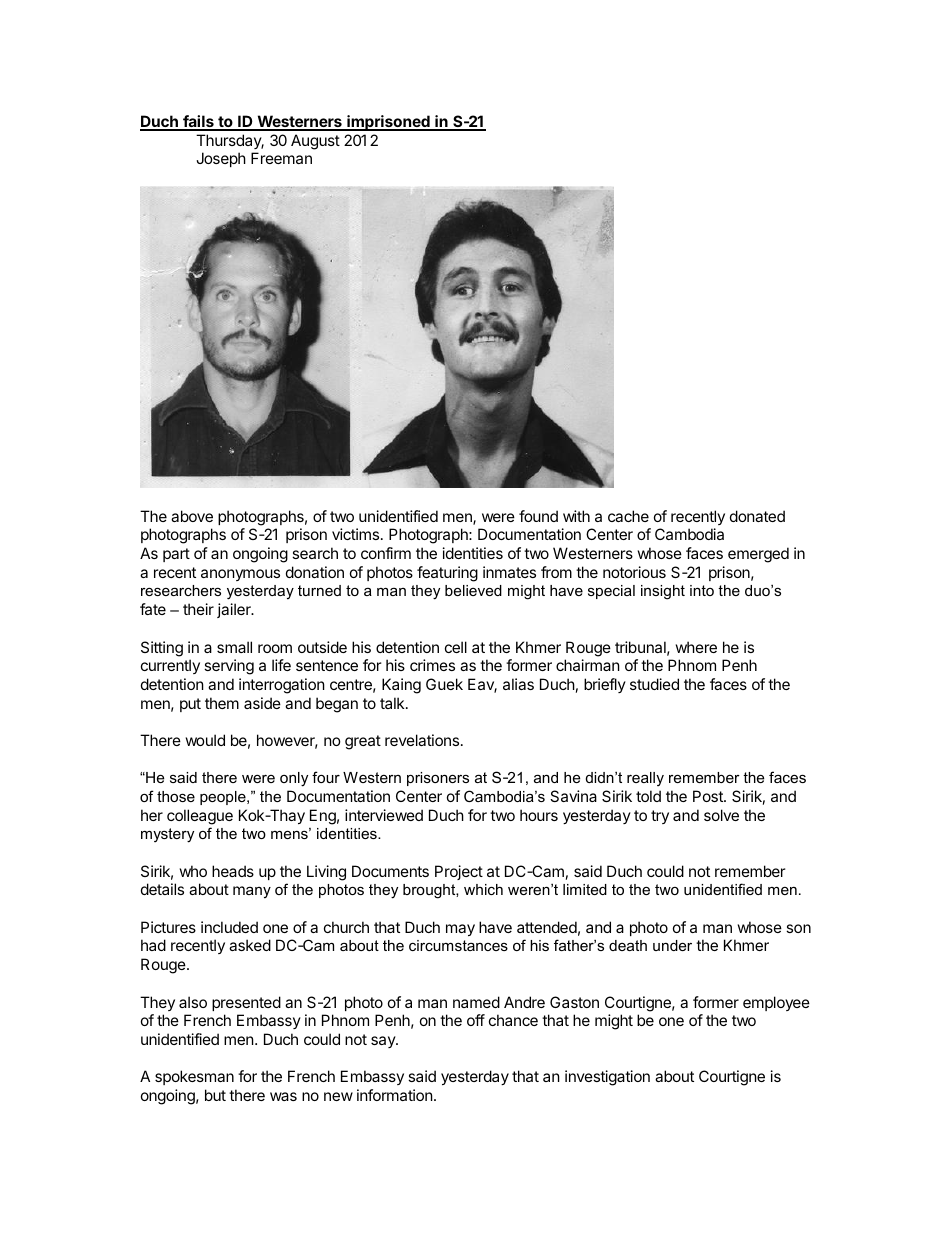 The width and height of the page is (952, 1233). I want to click on off, so click(476, 1020).
